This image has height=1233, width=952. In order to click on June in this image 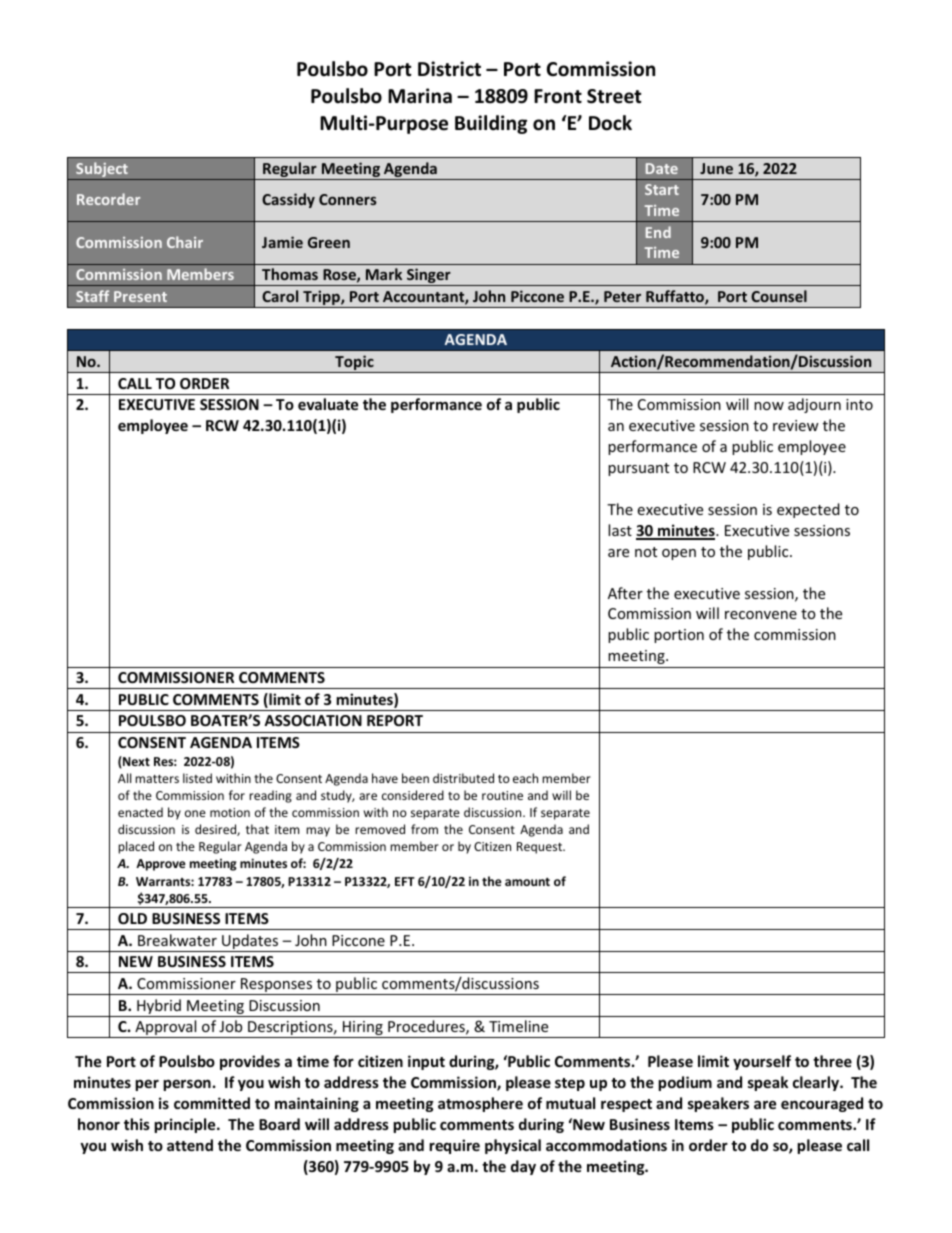, I will do `click(716, 168)`.
